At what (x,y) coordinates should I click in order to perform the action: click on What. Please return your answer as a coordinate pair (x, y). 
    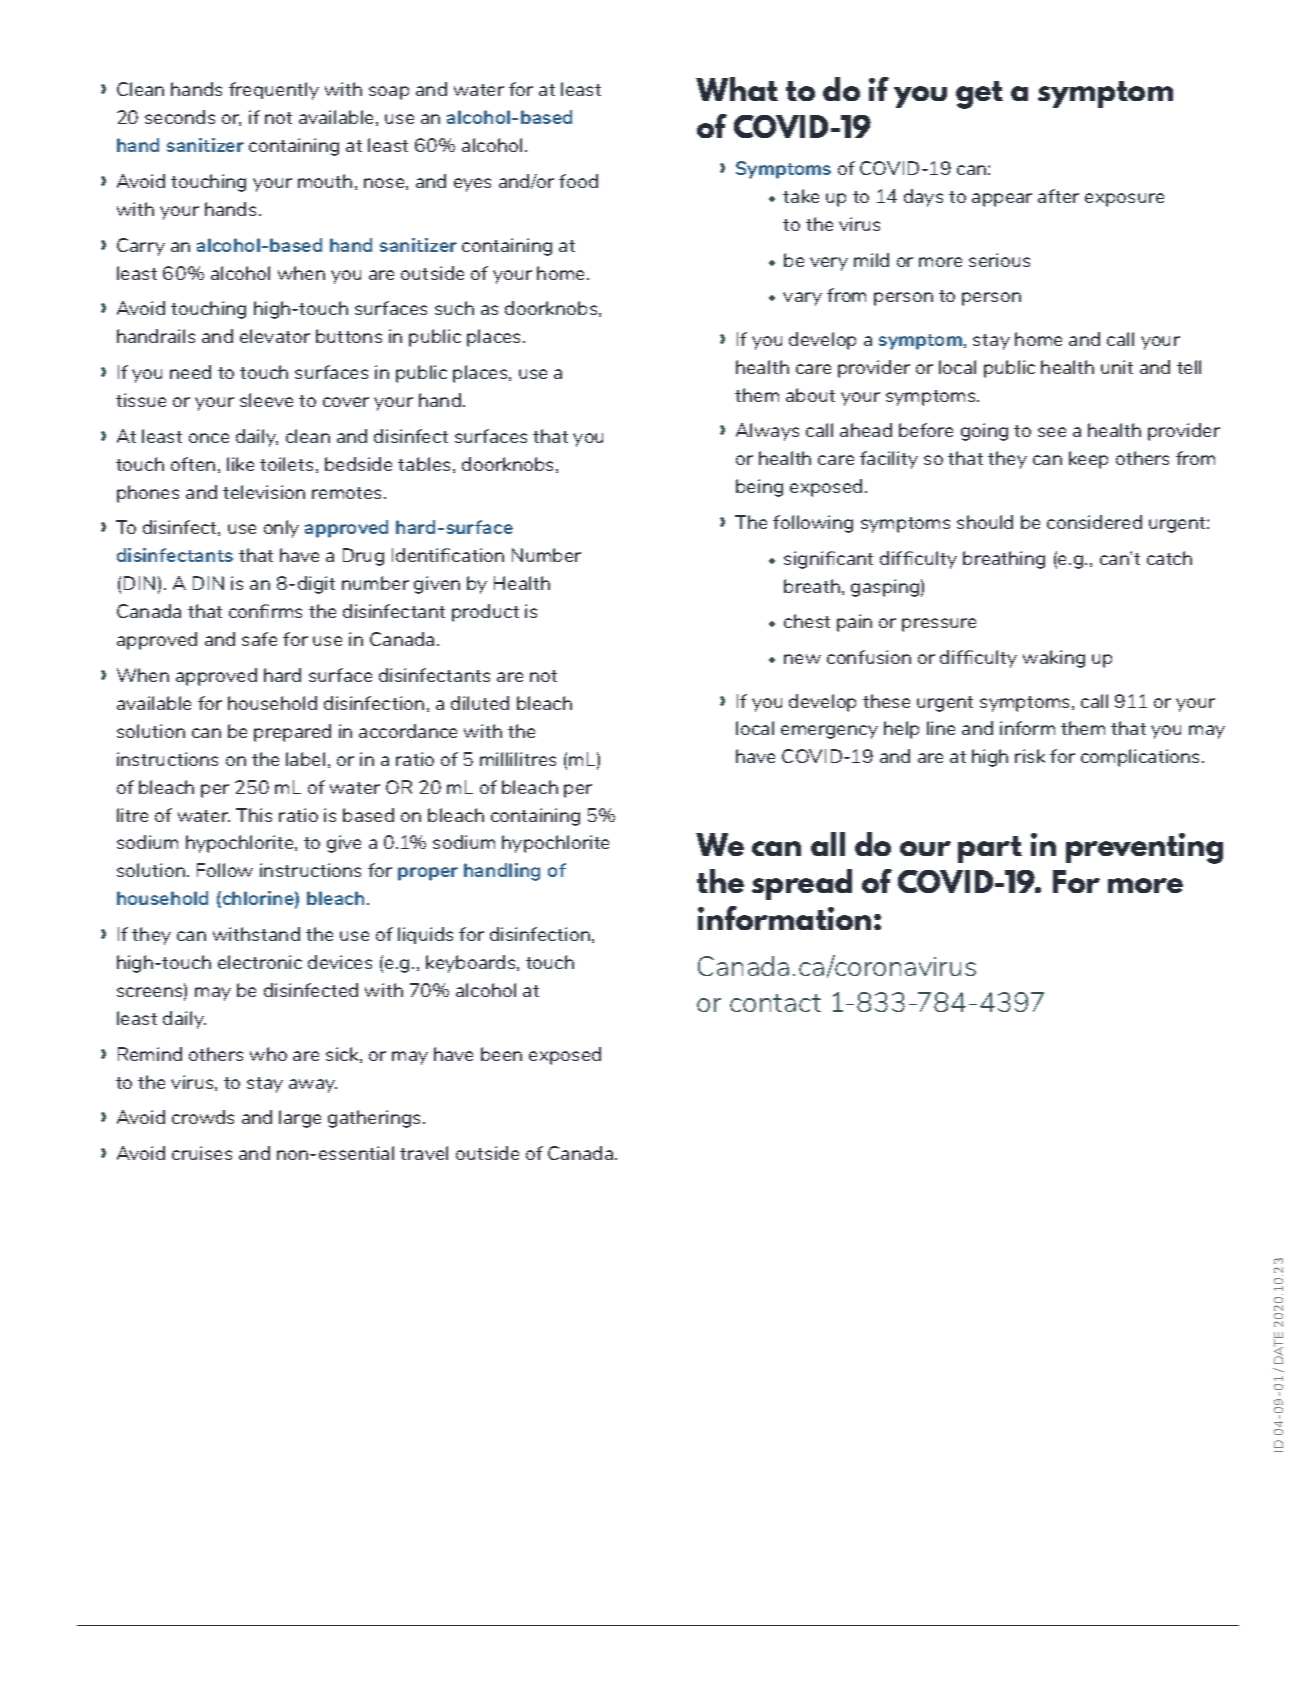
    Looking at the image, I should click on (737, 89).
